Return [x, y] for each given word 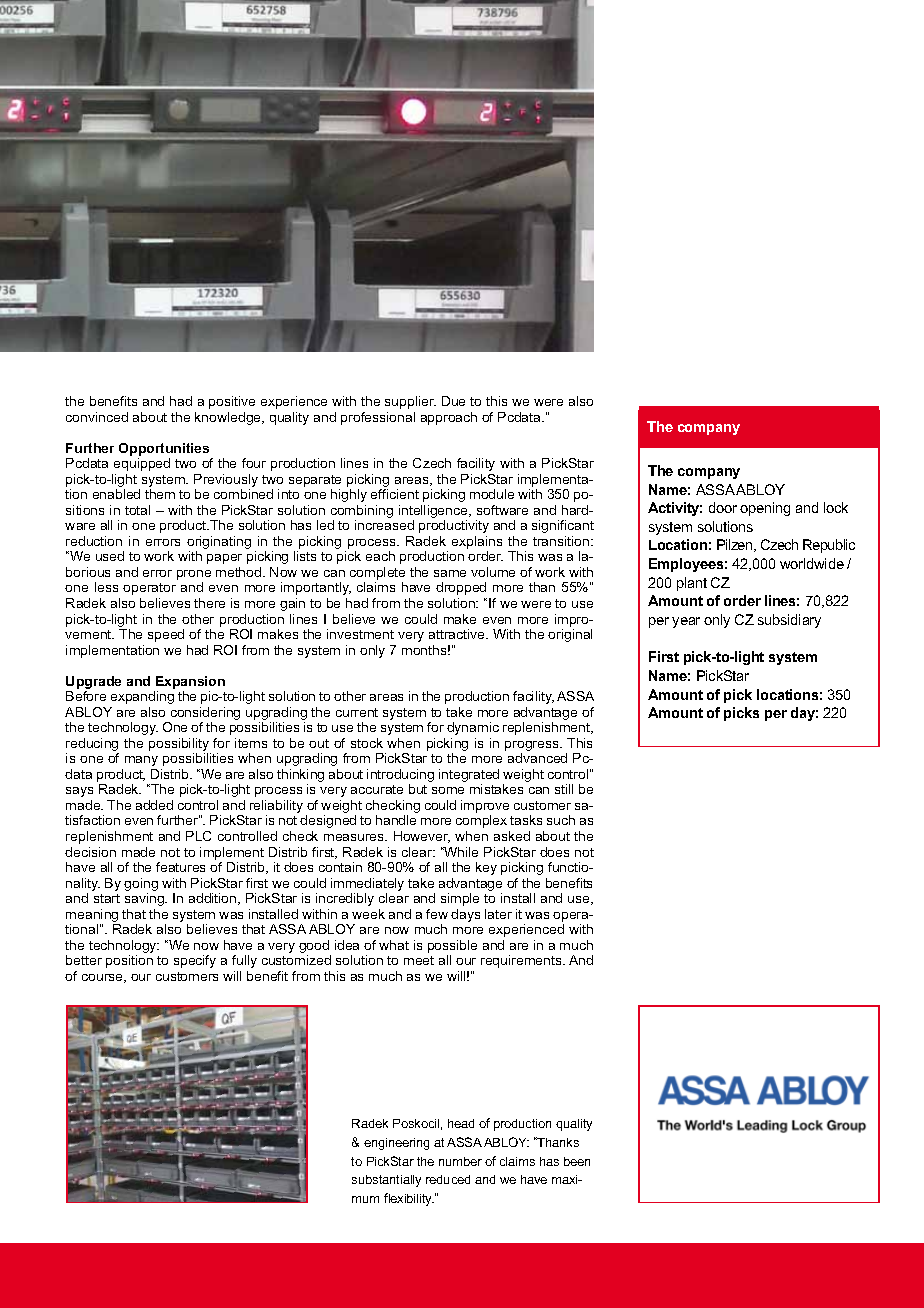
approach [449, 418]
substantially [386, 1181]
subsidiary [789, 621]
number [460, 1161]
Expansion [190, 682]
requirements [522, 961]
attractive [458, 634]
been [577, 1161]
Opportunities [164, 449]
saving [145, 899]
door [723, 507]
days [465, 915]
